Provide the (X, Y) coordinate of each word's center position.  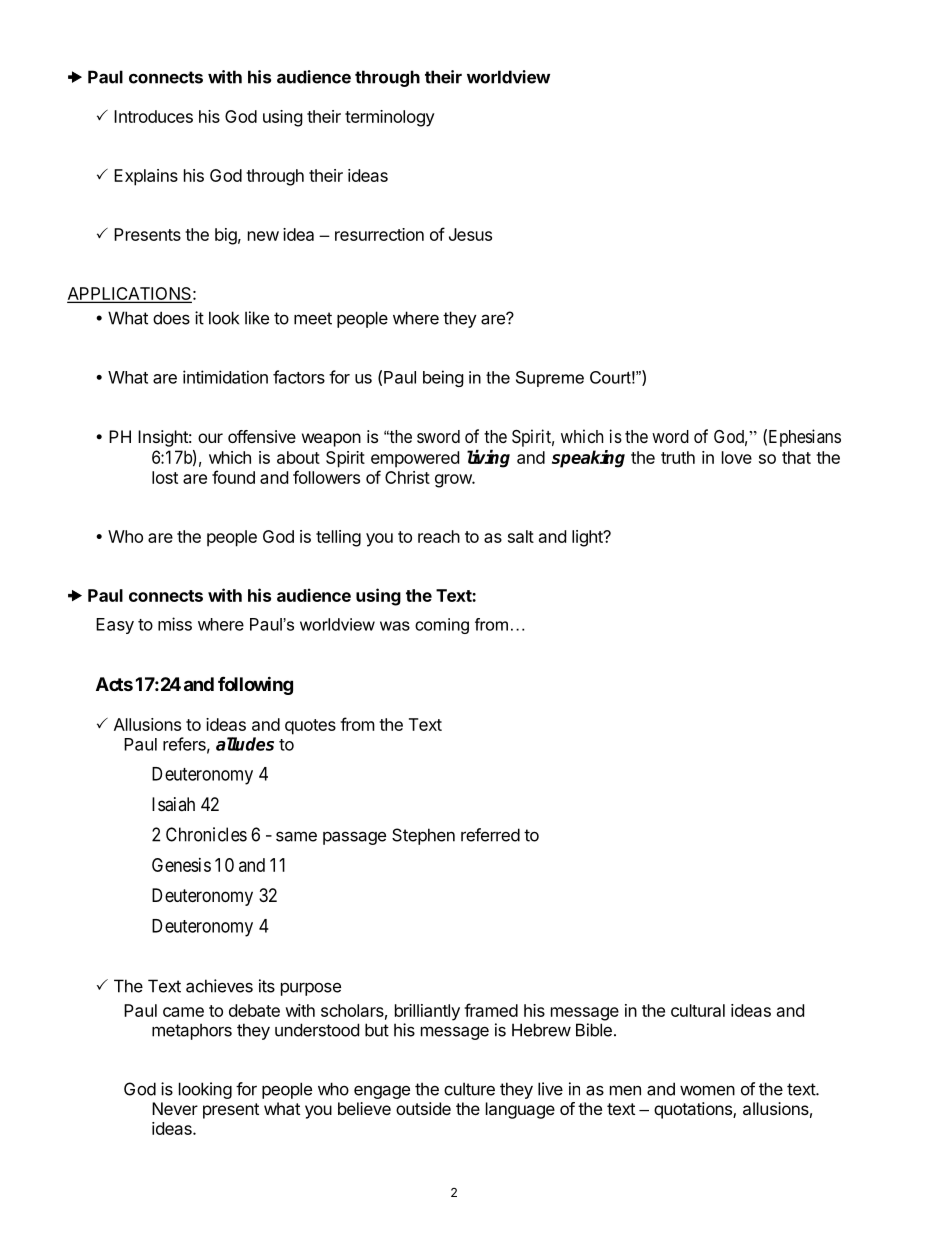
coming (442, 626)
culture (469, 1089)
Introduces (153, 116)
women (707, 1090)
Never (175, 1108)
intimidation (225, 377)
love (737, 457)
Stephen (423, 836)
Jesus (470, 234)
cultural (698, 1010)
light (588, 538)
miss (175, 624)
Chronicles (206, 834)
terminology (390, 118)
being (443, 378)
